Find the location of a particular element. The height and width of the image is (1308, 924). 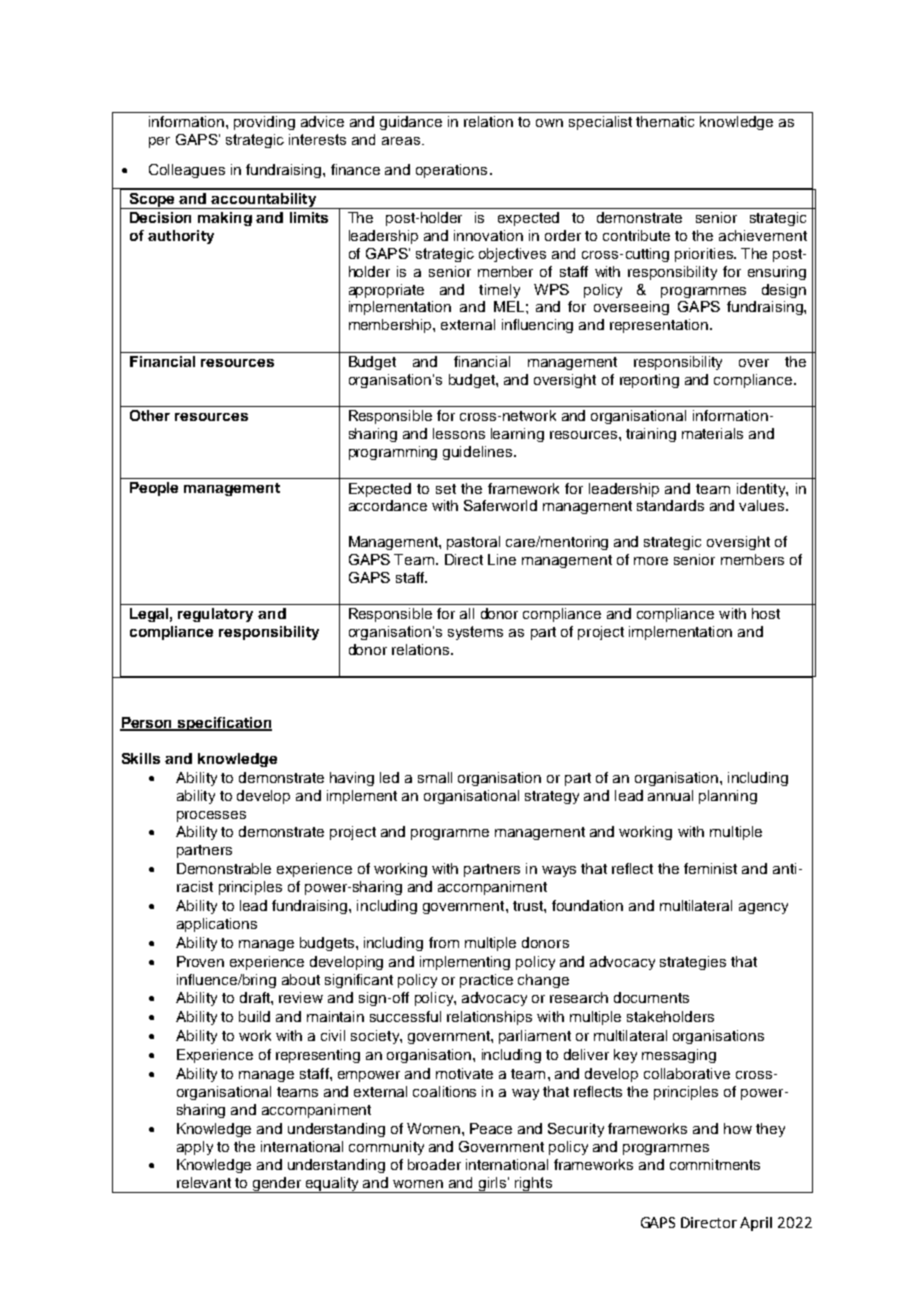

relevant is located at coordinates (204, 1182).
